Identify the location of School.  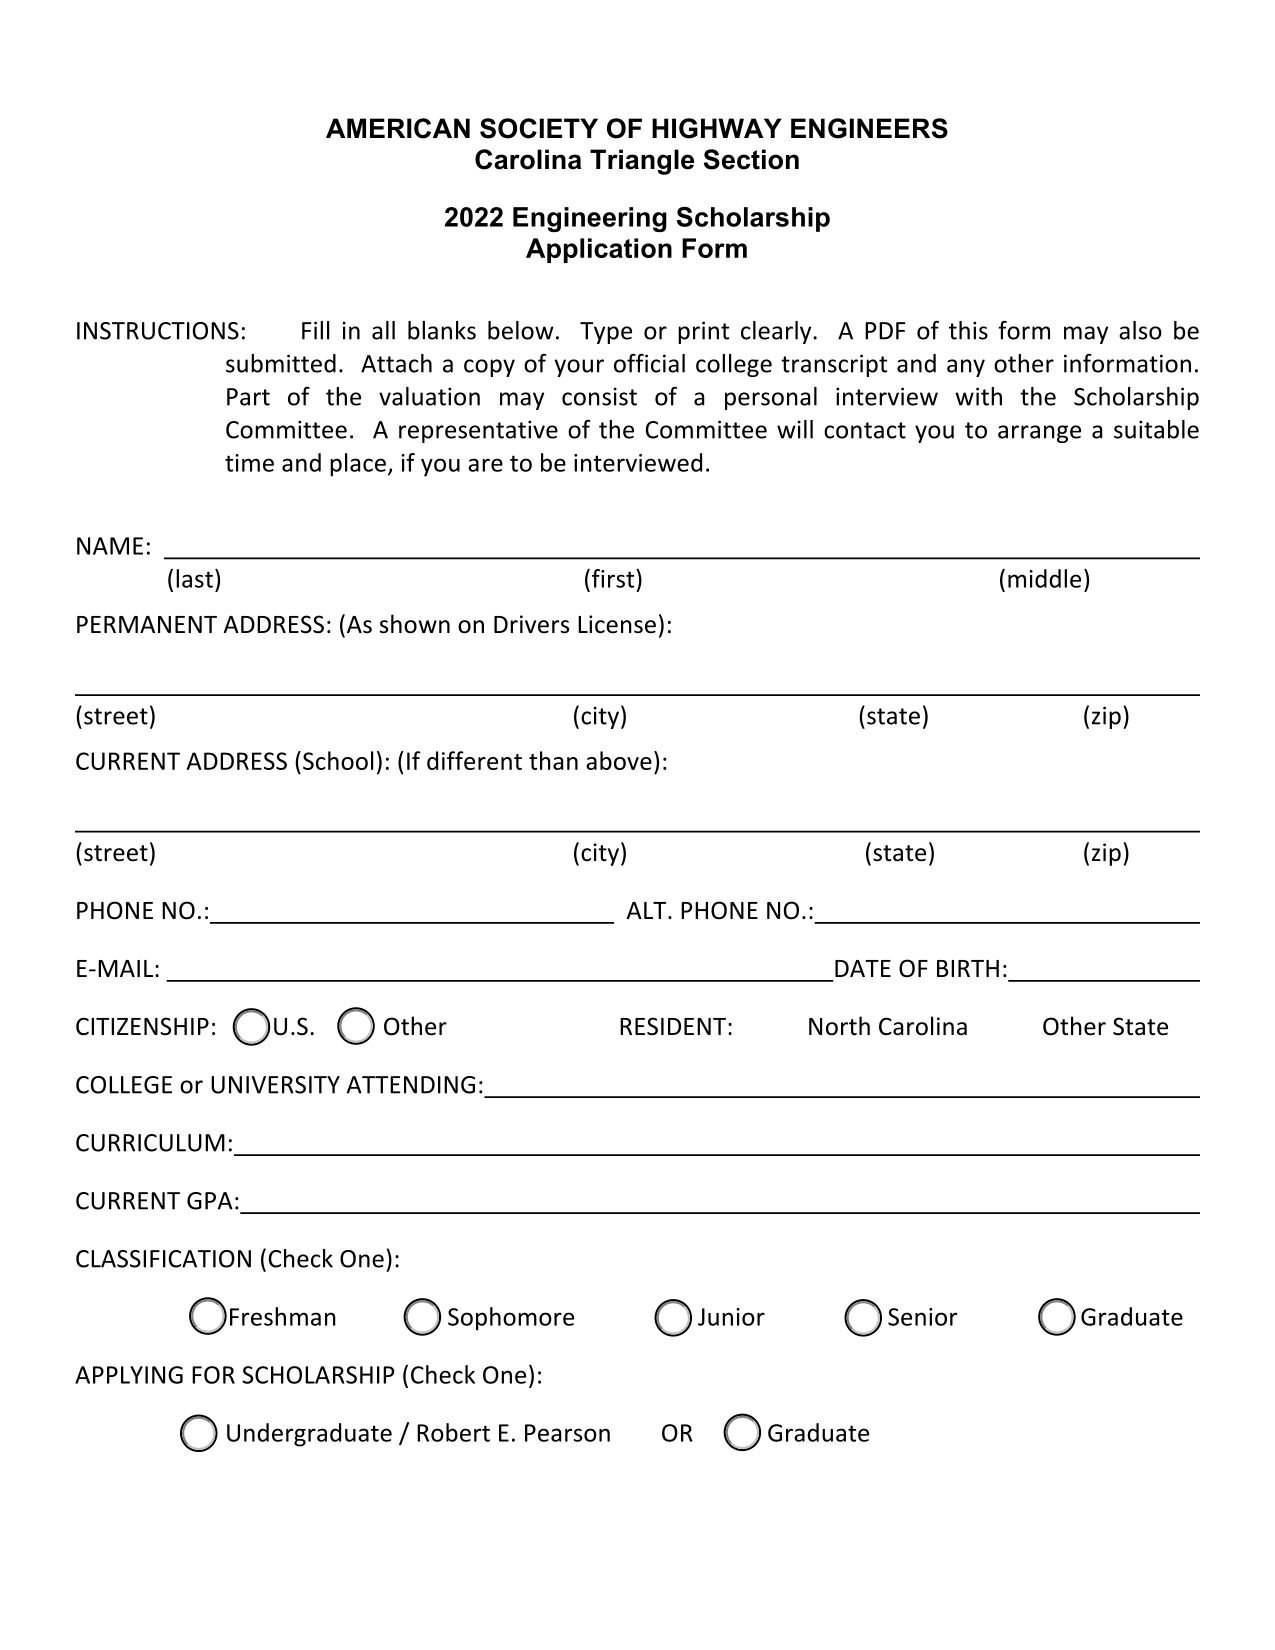
(338, 760).
